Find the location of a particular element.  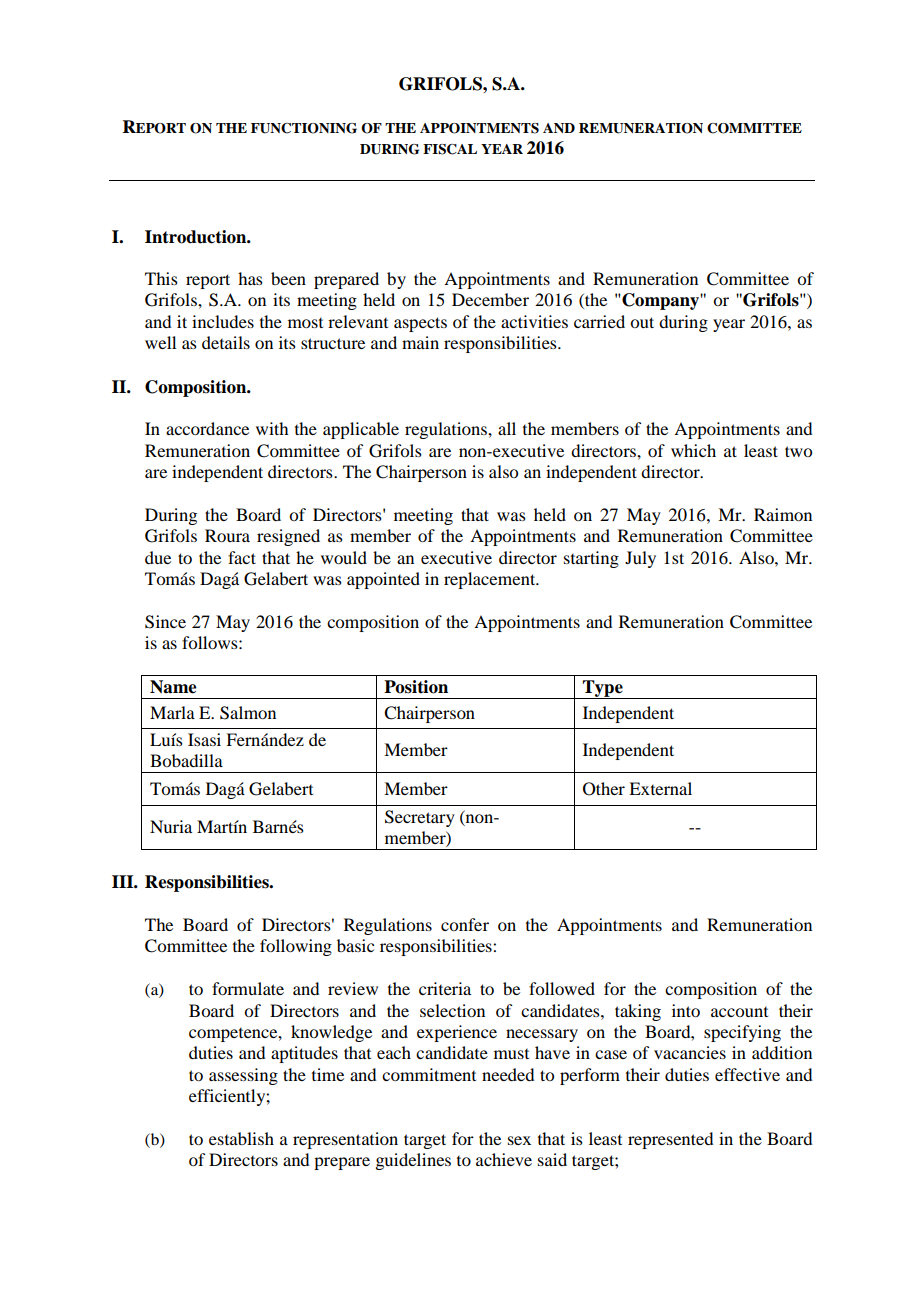

following is located at coordinates (296, 947).
